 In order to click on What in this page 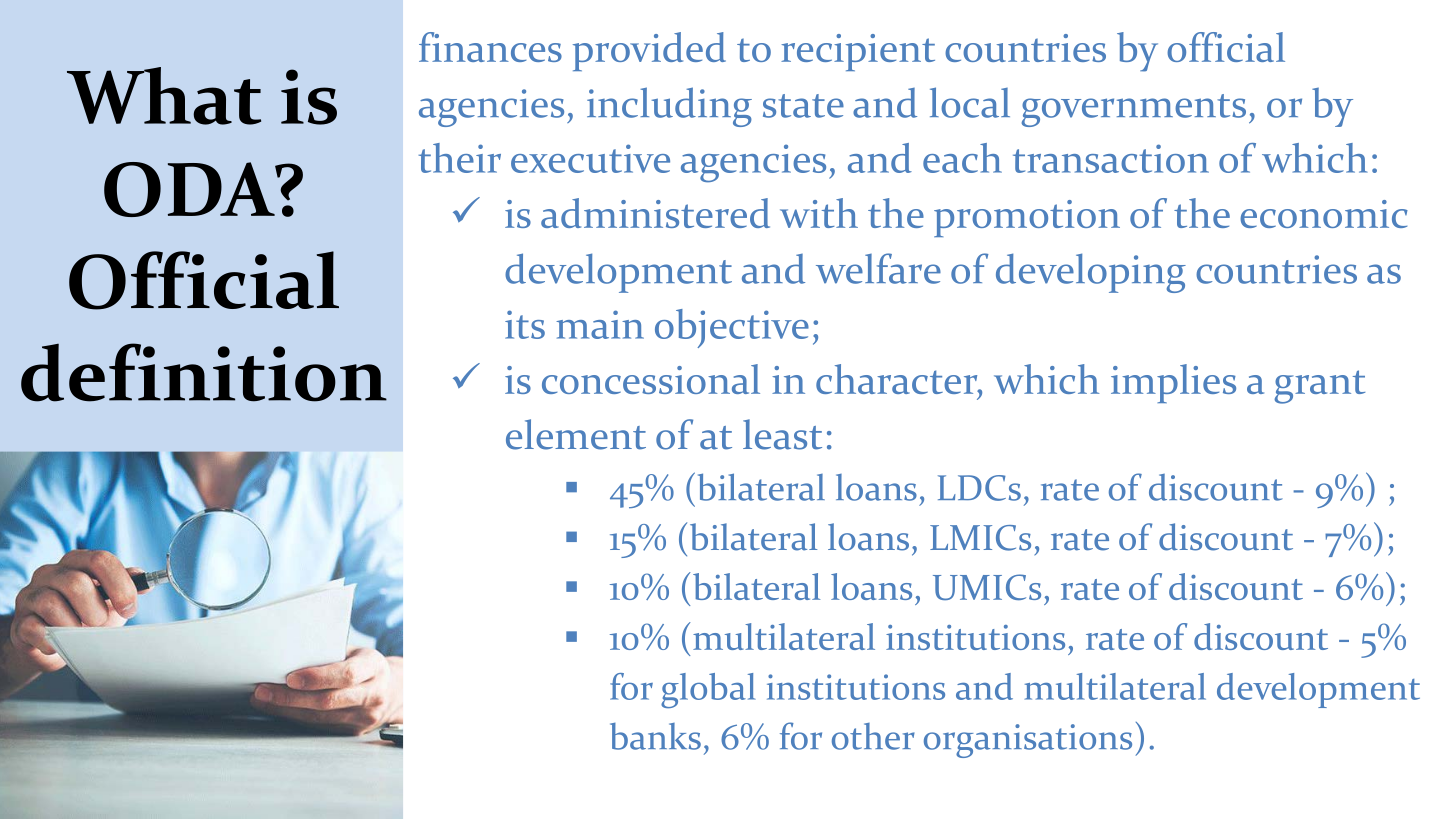, I will do `click(164, 96)`.
